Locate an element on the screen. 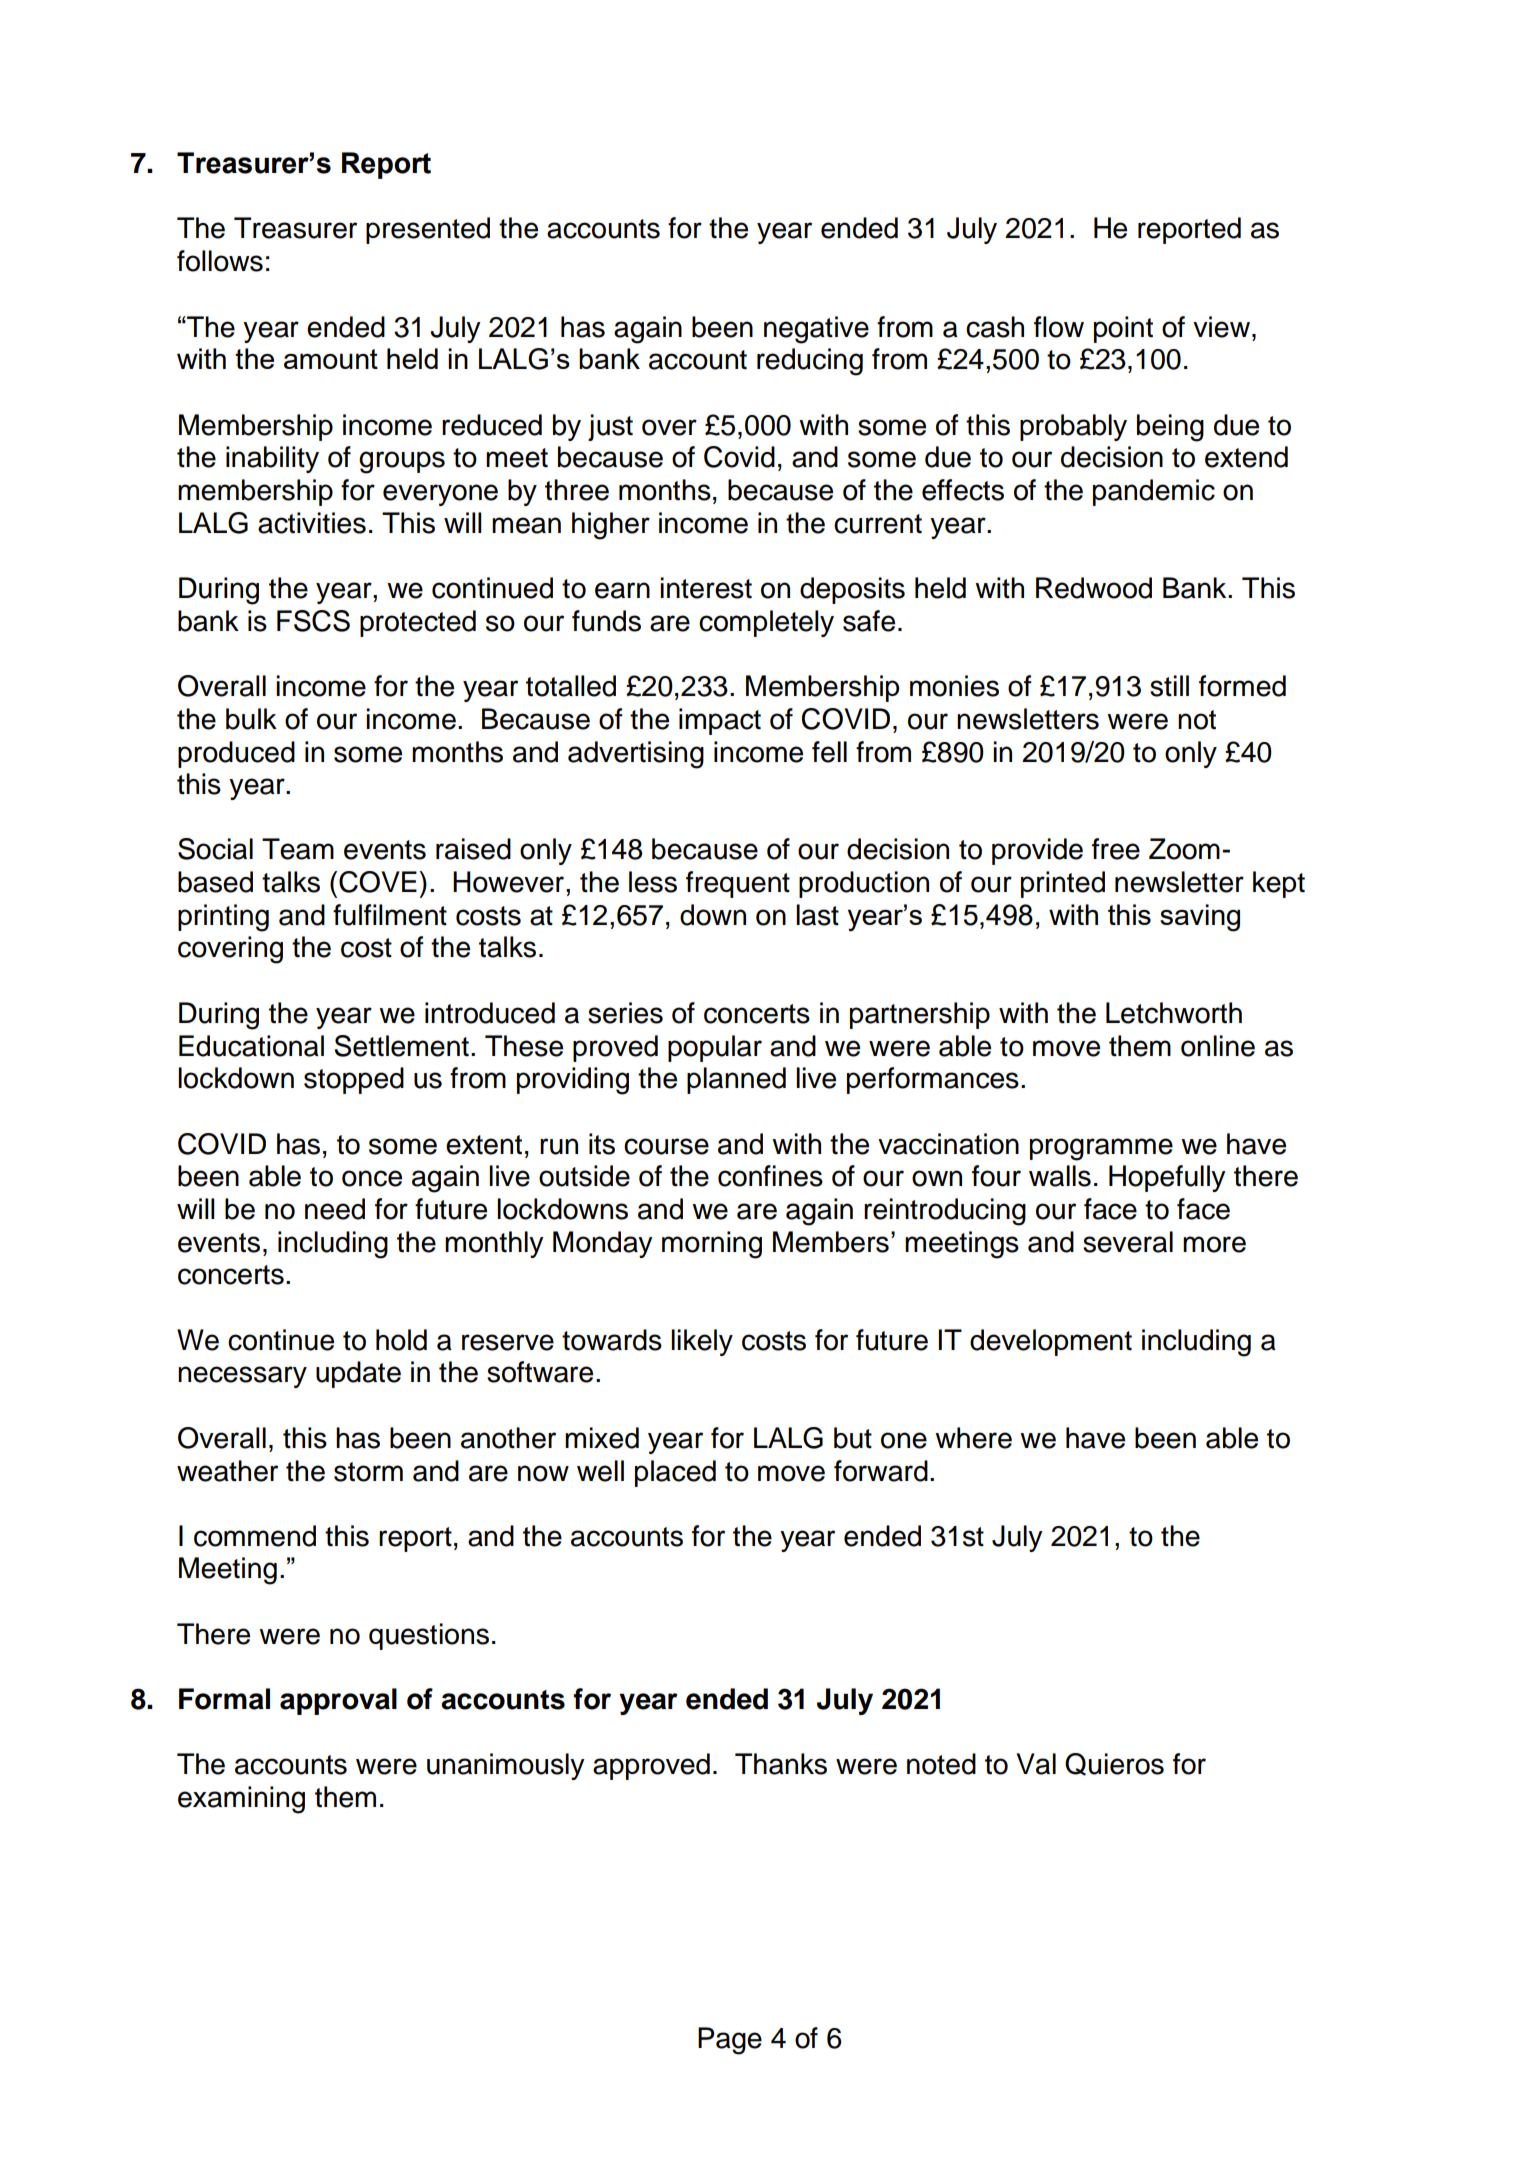  programme is located at coordinates (1101, 1149).
